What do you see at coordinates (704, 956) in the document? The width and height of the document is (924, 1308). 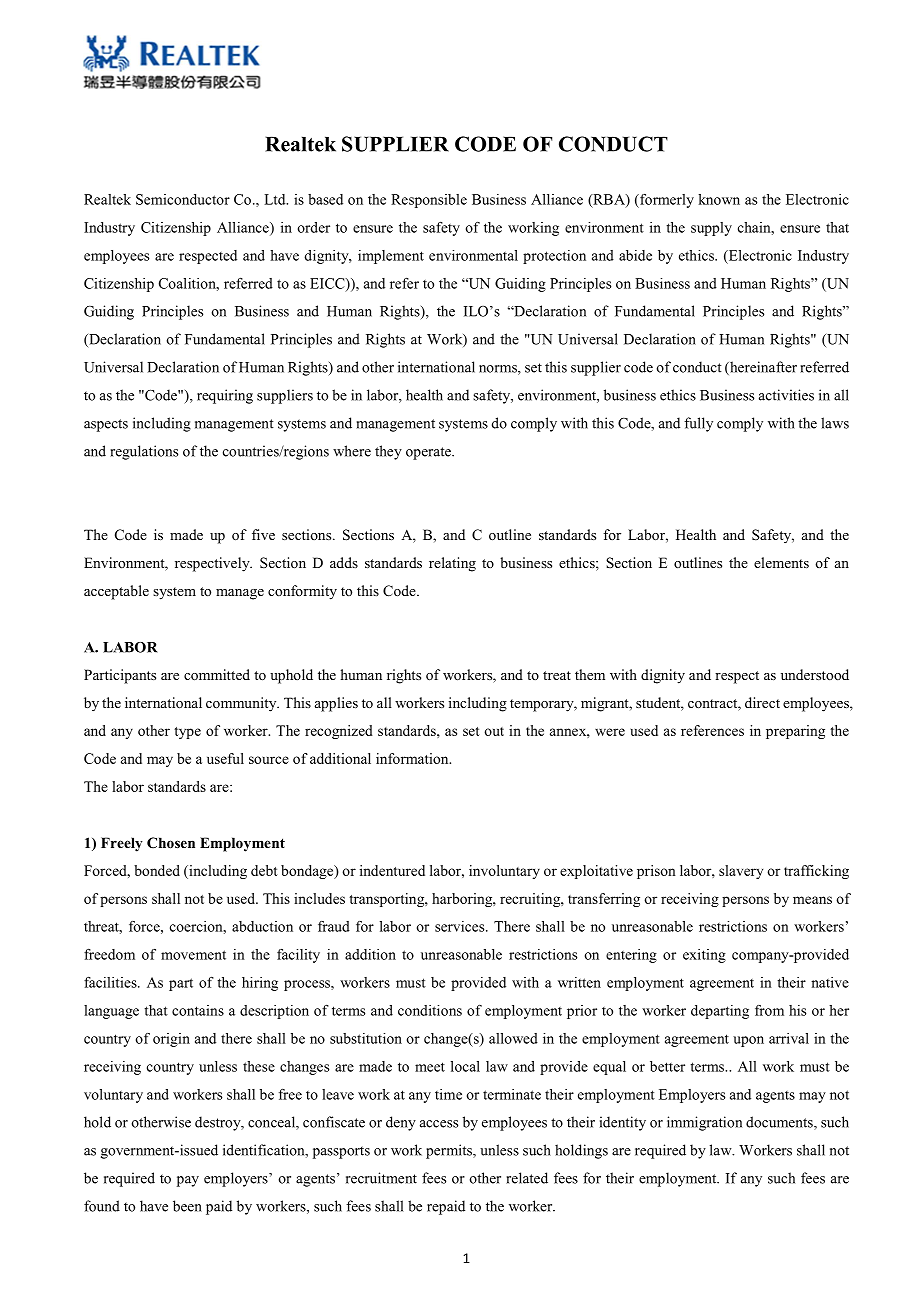 I see `exiting` at bounding box center [704, 956].
